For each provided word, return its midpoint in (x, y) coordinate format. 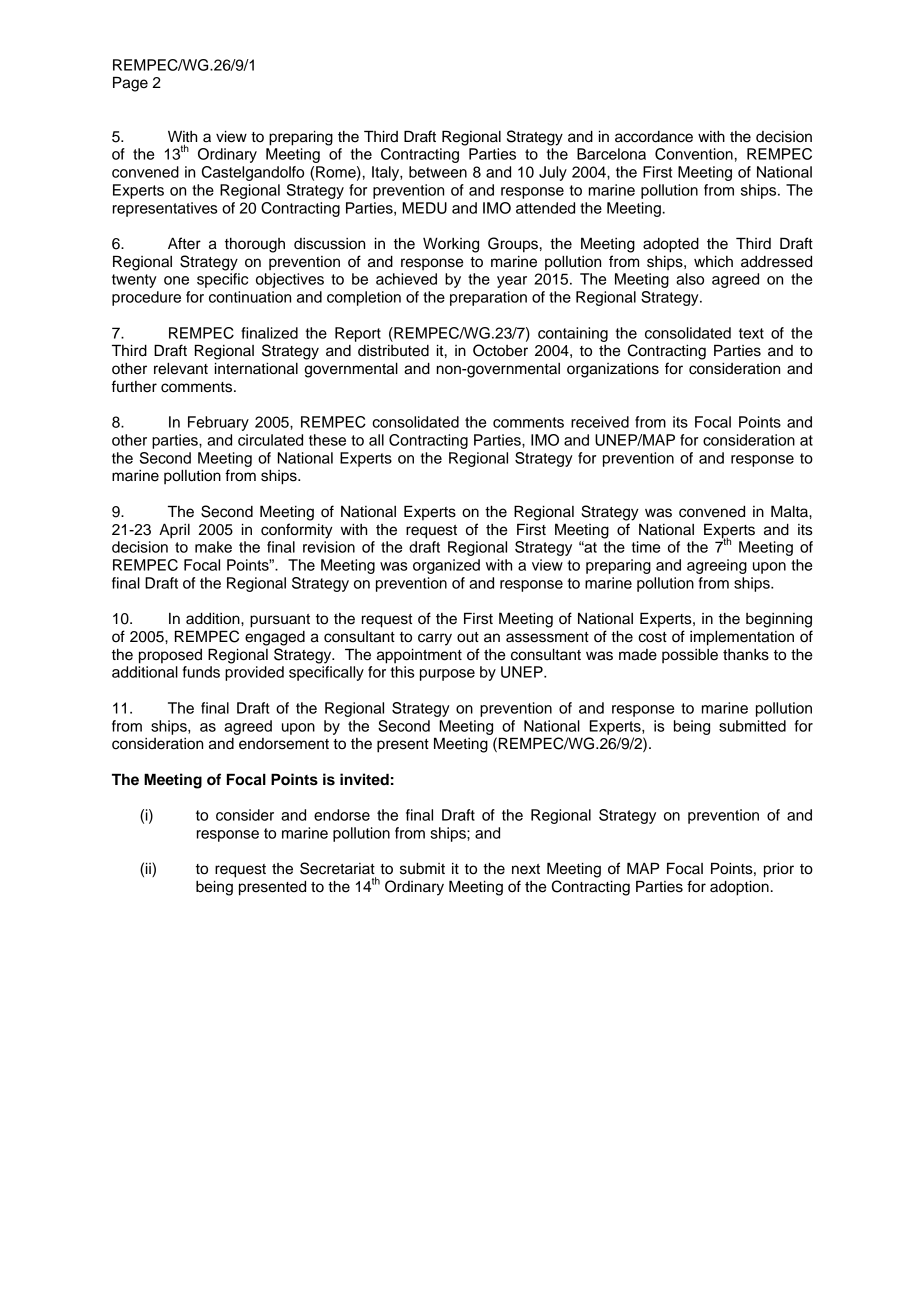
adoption (739, 888)
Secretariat (337, 868)
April (174, 531)
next (526, 869)
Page (130, 84)
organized (446, 566)
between (438, 172)
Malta (790, 511)
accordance (654, 137)
